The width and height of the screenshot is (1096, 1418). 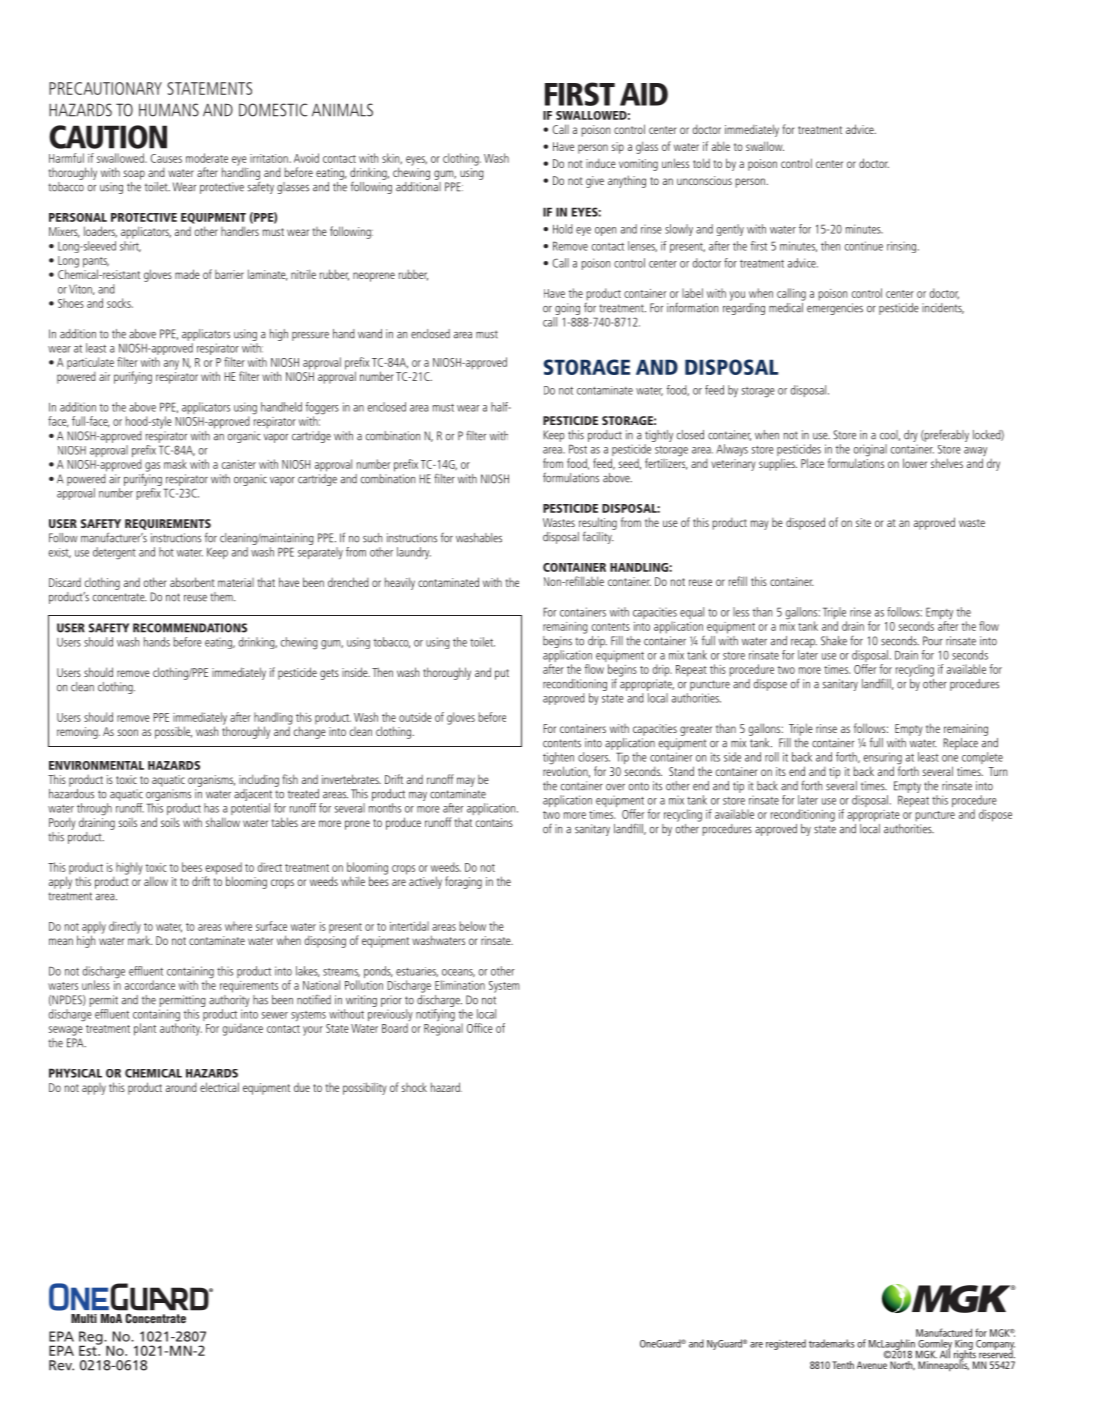 What do you see at coordinates (601, 163) in the screenshot?
I see `induce` at bounding box center [601, 163].
